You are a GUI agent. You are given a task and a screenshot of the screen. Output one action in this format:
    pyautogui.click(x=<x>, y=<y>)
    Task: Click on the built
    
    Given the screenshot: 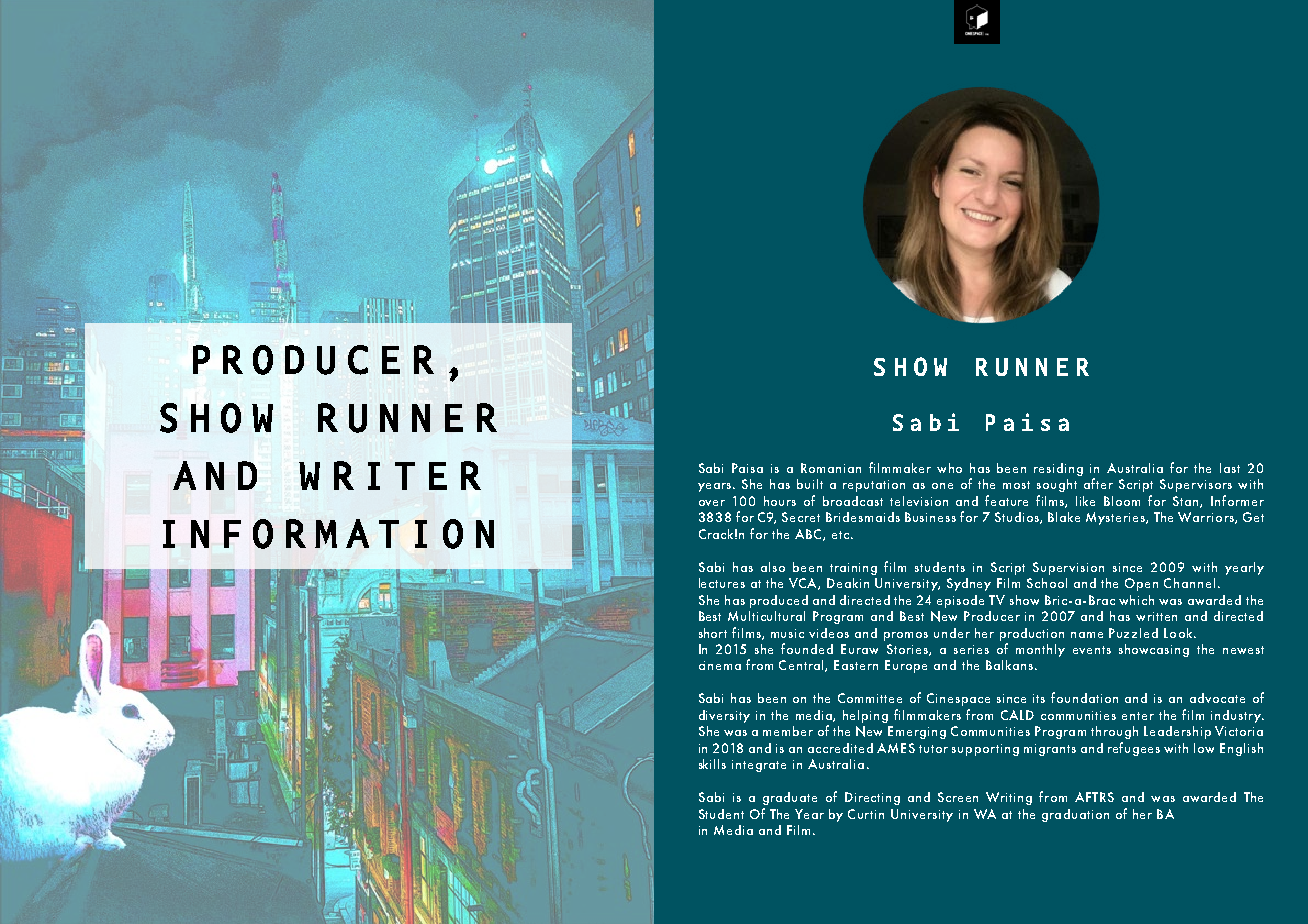 What is the action you would take?
    pyautogui.click(x=810, y=484)
